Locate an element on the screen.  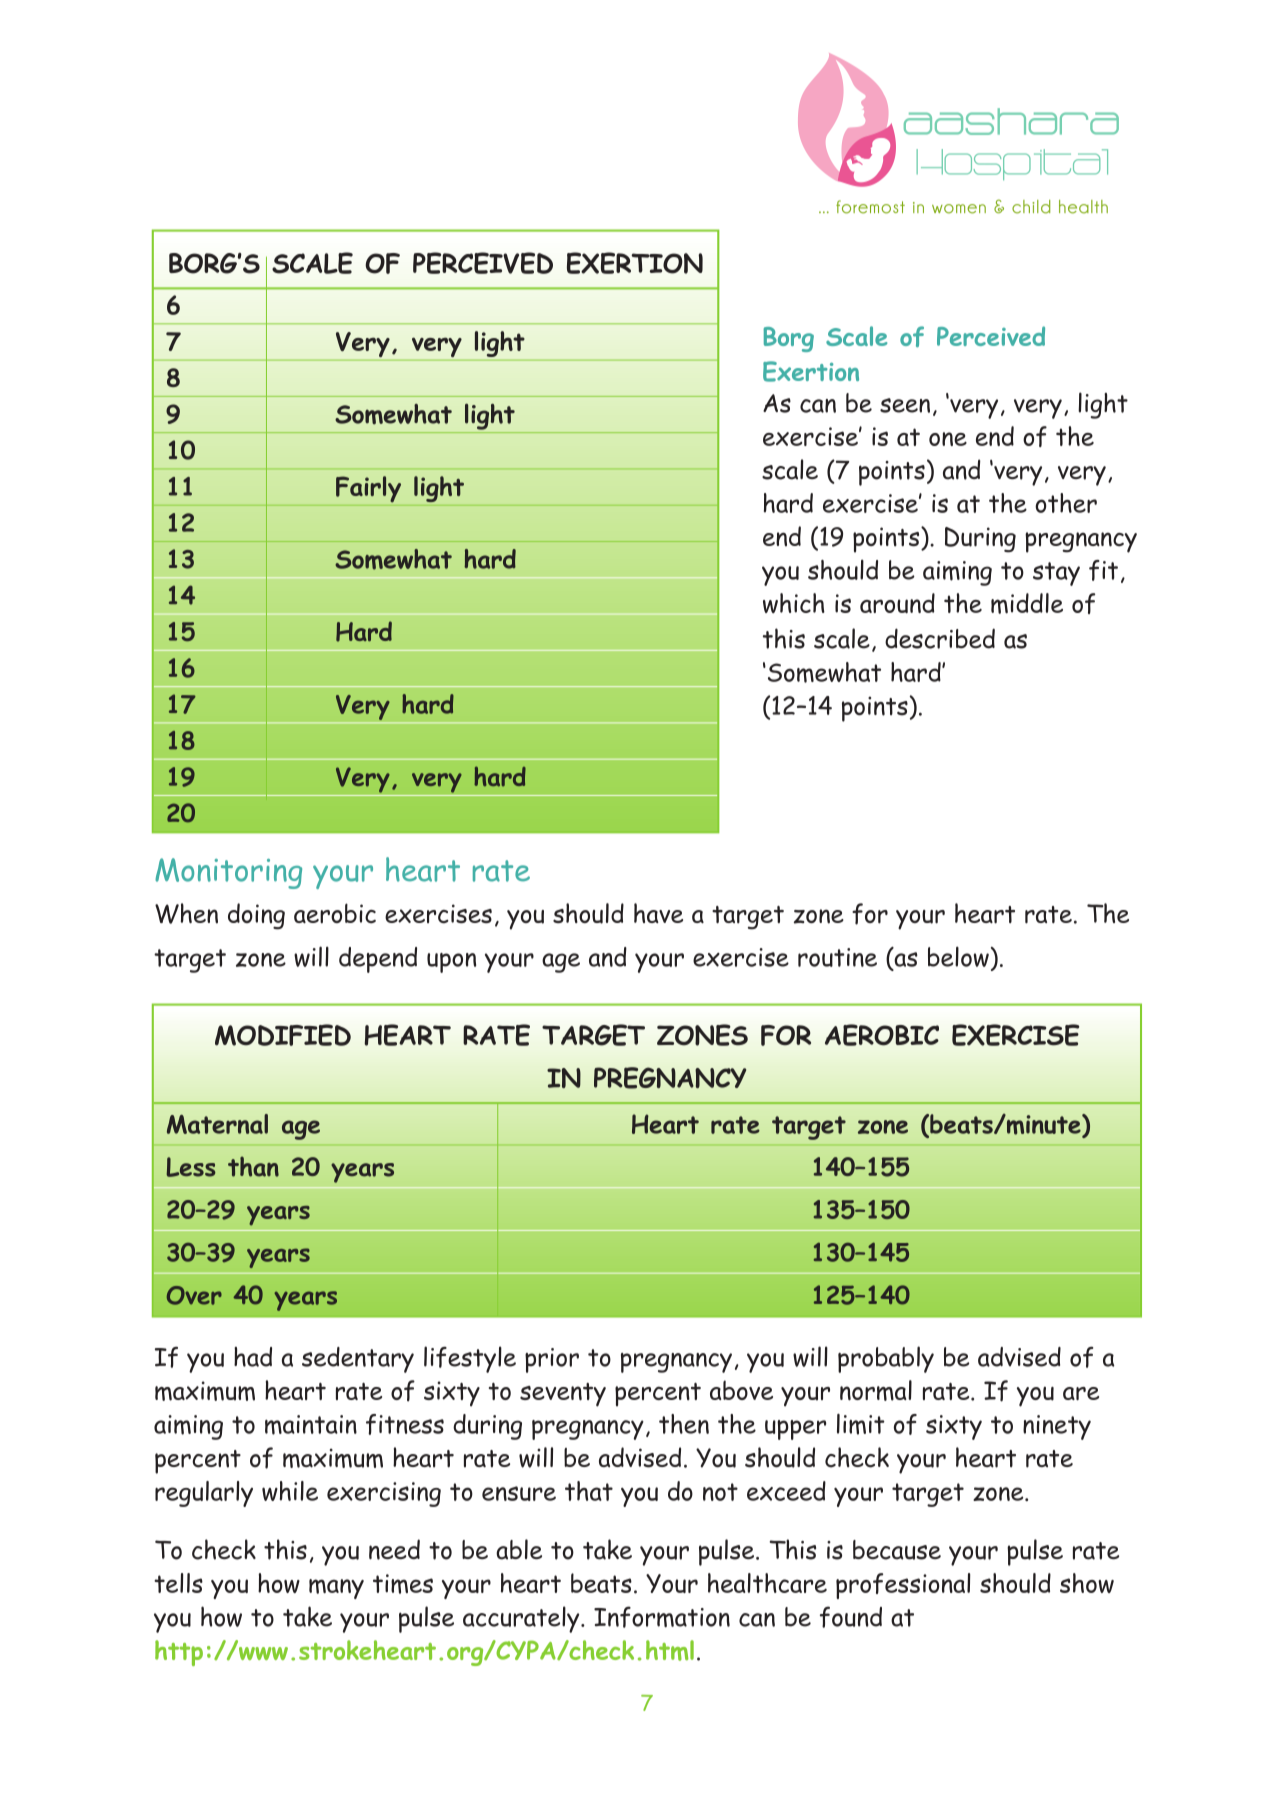
middle is located at coordinates (1027, 603).
